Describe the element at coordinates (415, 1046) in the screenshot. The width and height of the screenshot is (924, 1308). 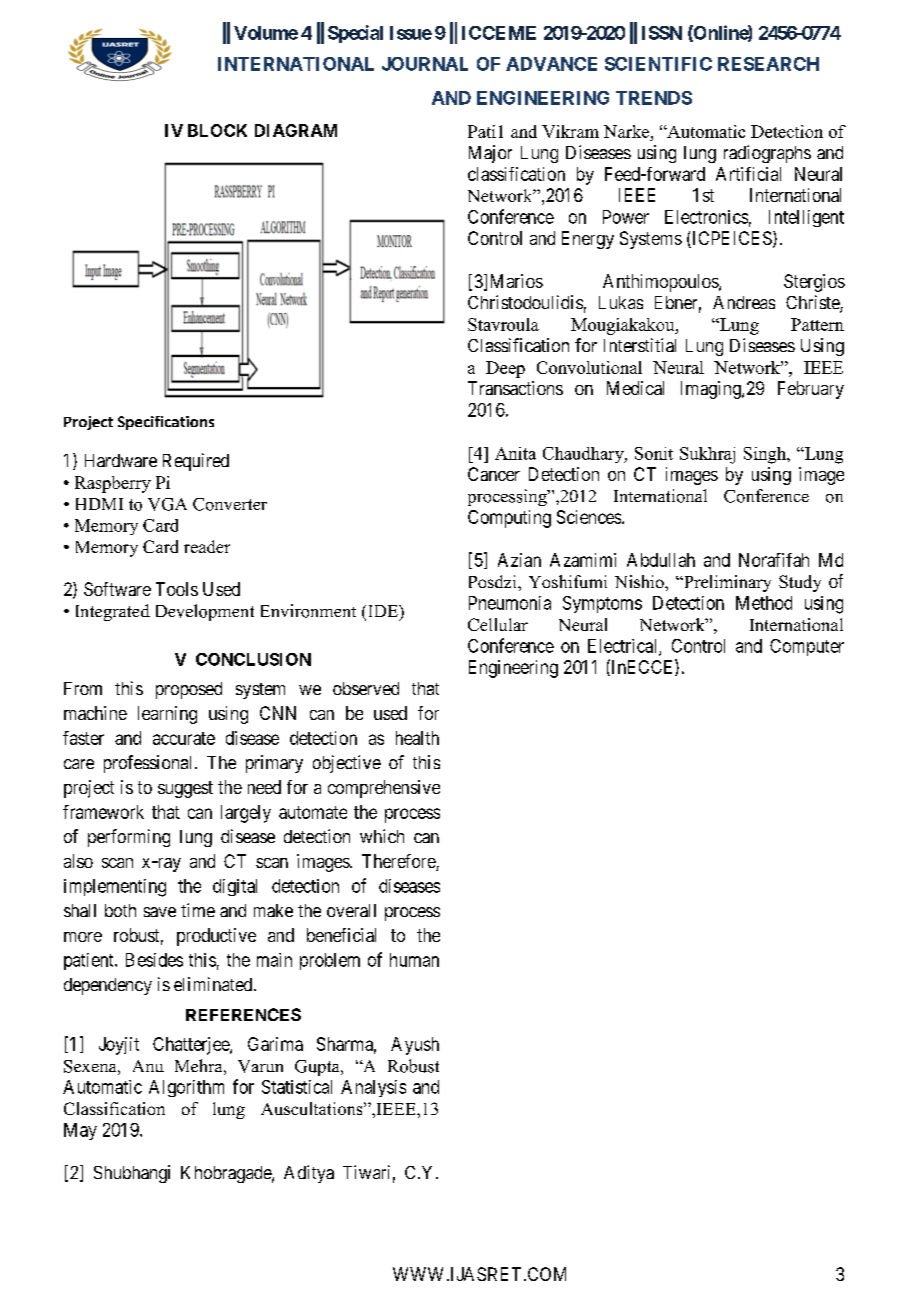
I see `Ayush` at that location.
